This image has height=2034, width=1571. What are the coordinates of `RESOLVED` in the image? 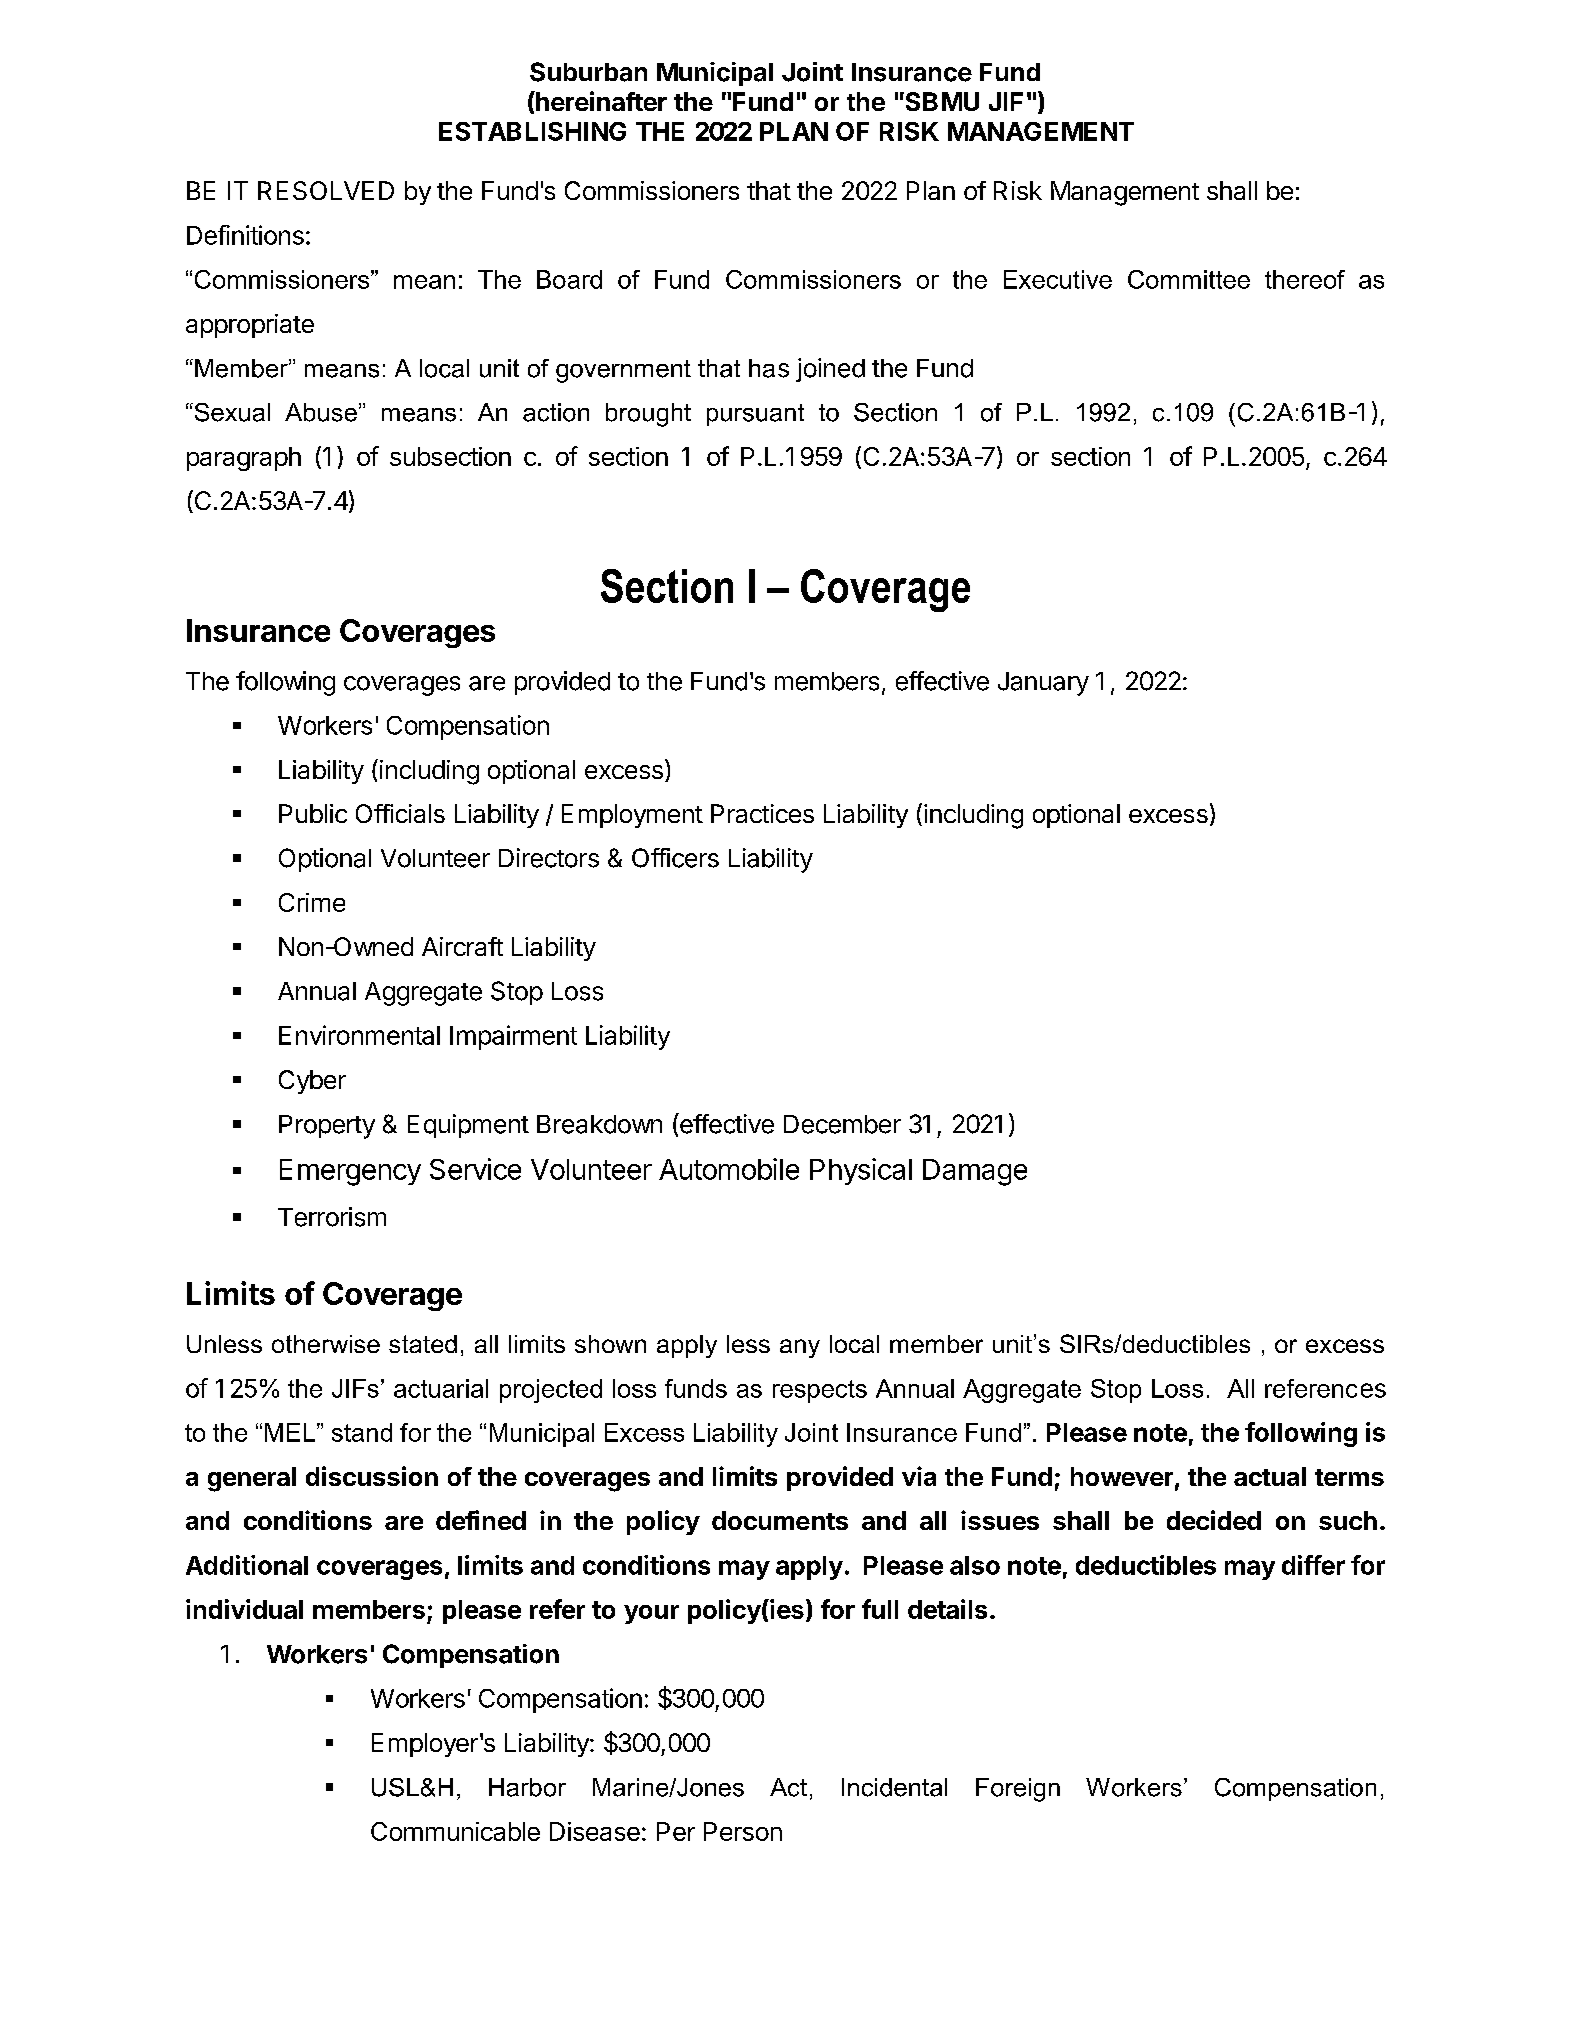 It's located at (326, 190).
